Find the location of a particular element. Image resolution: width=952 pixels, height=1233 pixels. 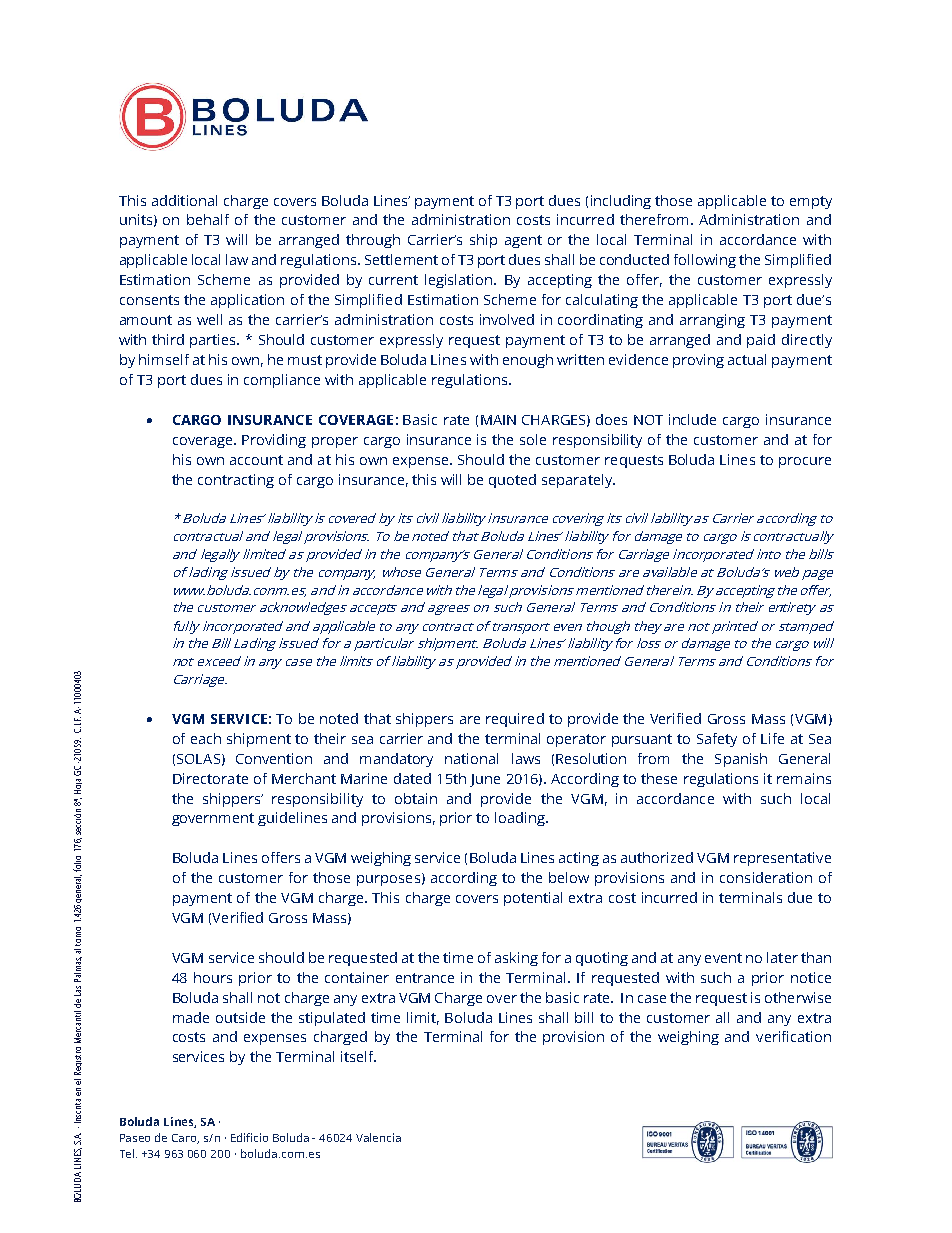

procure is located at coordinates (805, 462).
